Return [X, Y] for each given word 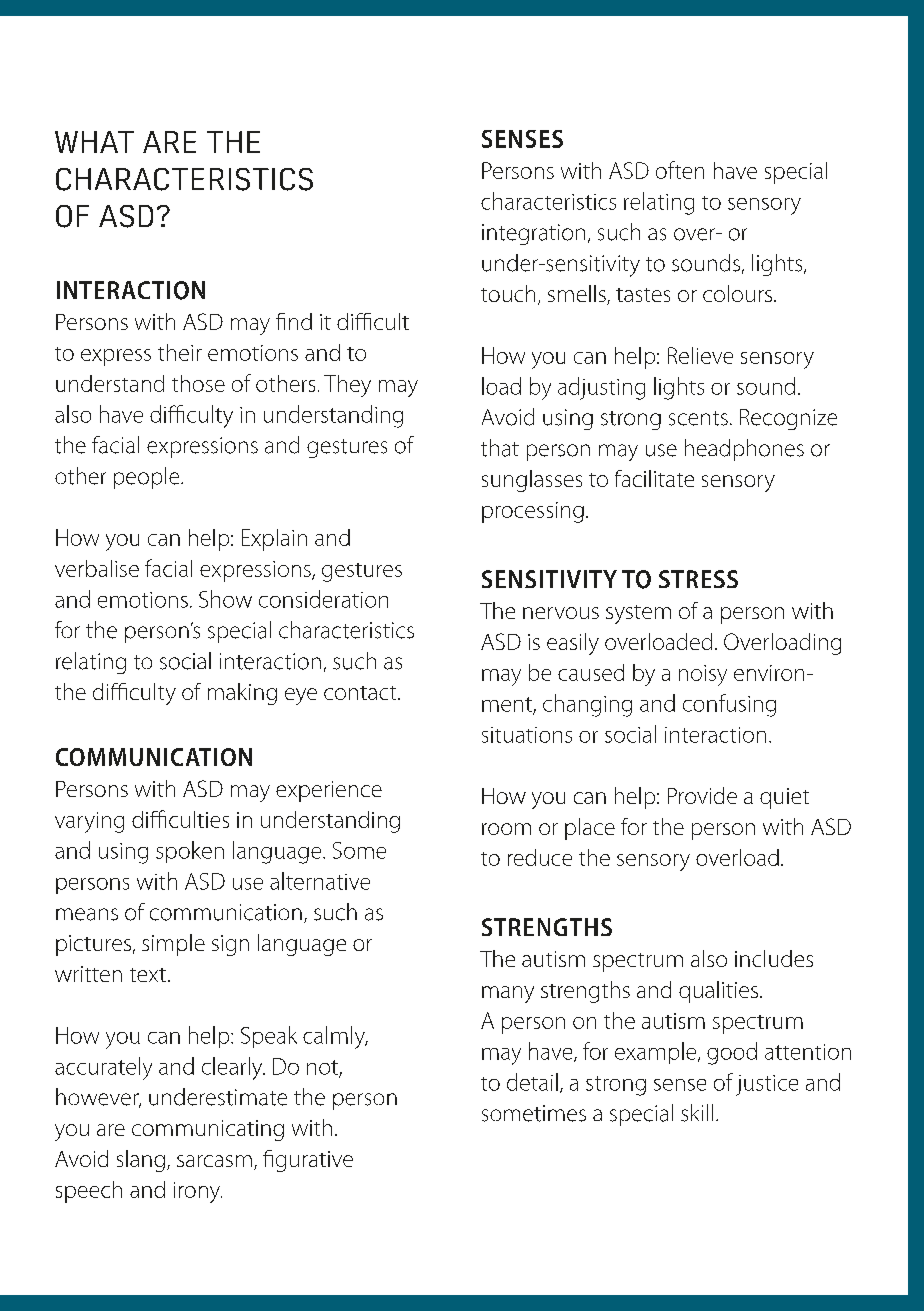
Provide [702, 795]
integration [533, 234]
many [508, 994]
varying [89, 822]
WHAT [94, 142]
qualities [718, 992]
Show [225, 599]
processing [533, 512]
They [347, 386]
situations [527, 735]
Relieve [700, 355]
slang [141, 1161]
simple [173, 945]
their [180, 352]
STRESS [698, 579]
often [680, 170]
